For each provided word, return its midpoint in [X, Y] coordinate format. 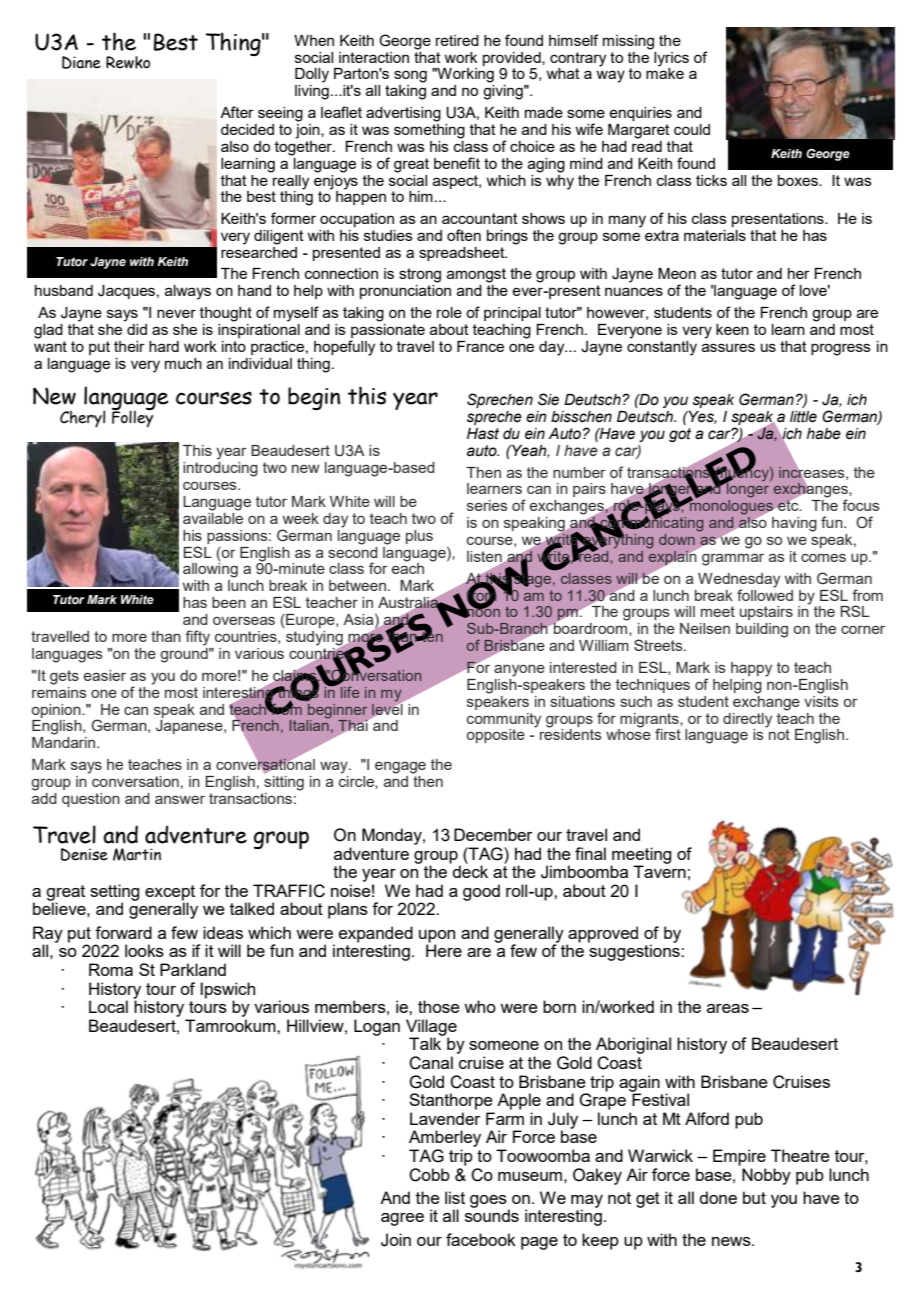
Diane [81, 62]
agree [402, 1219]
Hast [483, 434]
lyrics [671, 59]
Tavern [659, 870]
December [493, 834]
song [410, 76]
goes [489, 1202]
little [803, 417]
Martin [137, 854]
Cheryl [82, 419]
